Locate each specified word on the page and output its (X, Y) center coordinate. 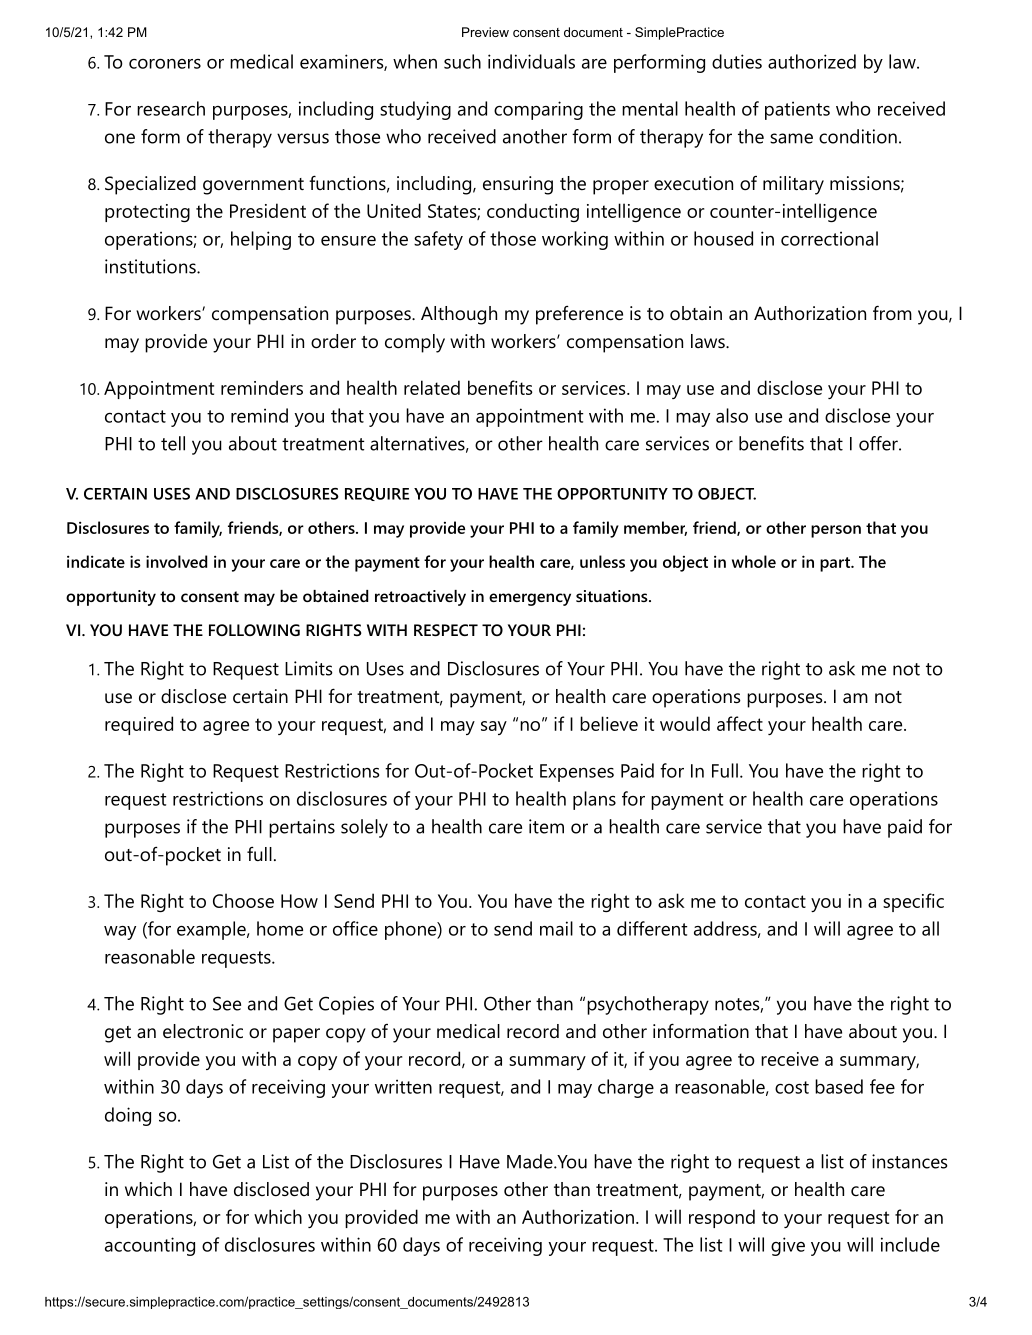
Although (459, 315)
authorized (812, 61)
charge (626, 1088)
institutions (151, 266)
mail (556, 928)
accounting (150, 1246)
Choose (243, 900)
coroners (165, 64)
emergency (530, 599)
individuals (531, 61)
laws (708, 341)
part (836, 564)
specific (913, 902)
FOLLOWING (254, 630)
